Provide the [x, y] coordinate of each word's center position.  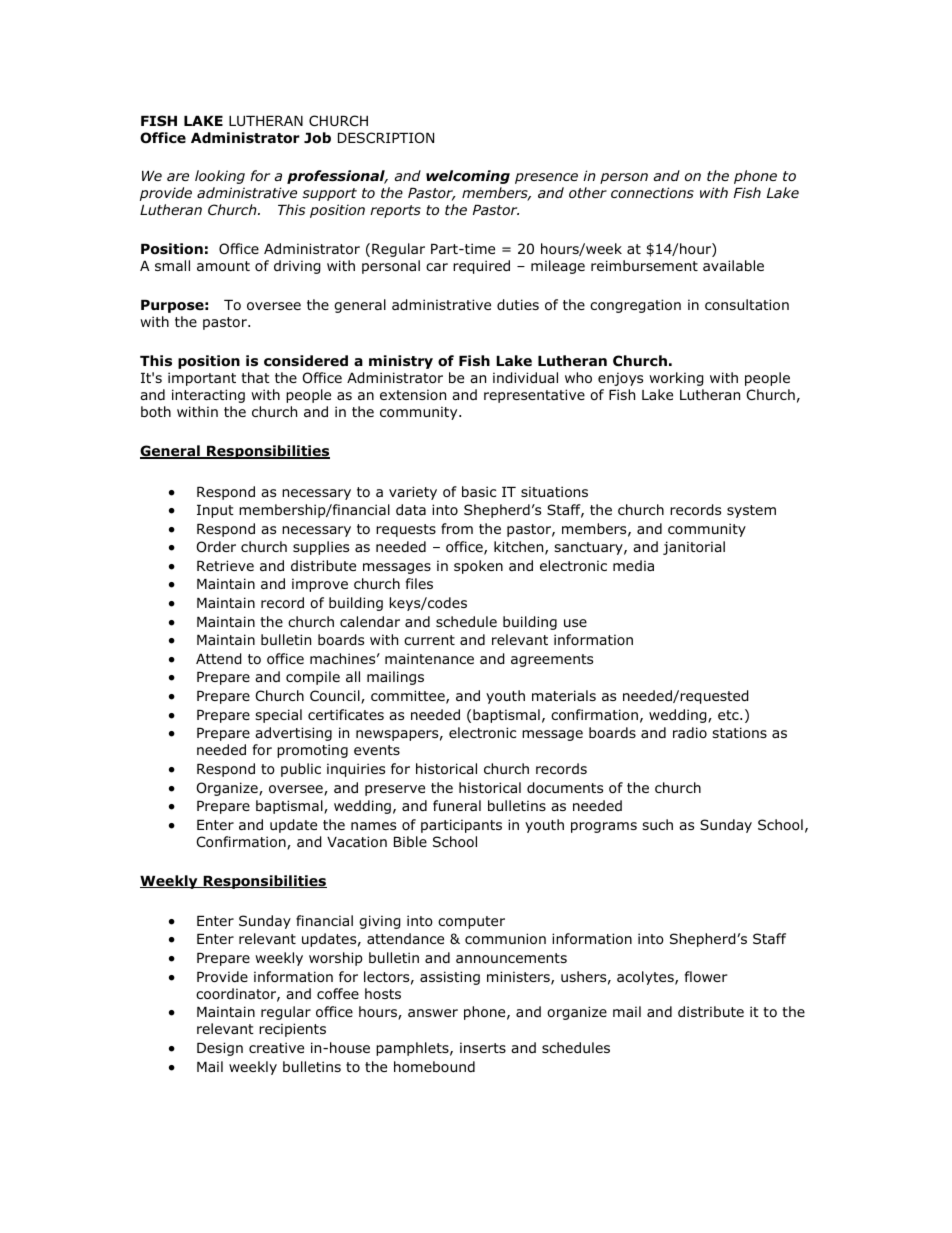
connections [652, 192]
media [633, 565]
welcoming [468, 177]
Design [220, 1049]
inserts [483, 1047]
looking [220, 177]
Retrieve [225, 565]
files [419, 583]
